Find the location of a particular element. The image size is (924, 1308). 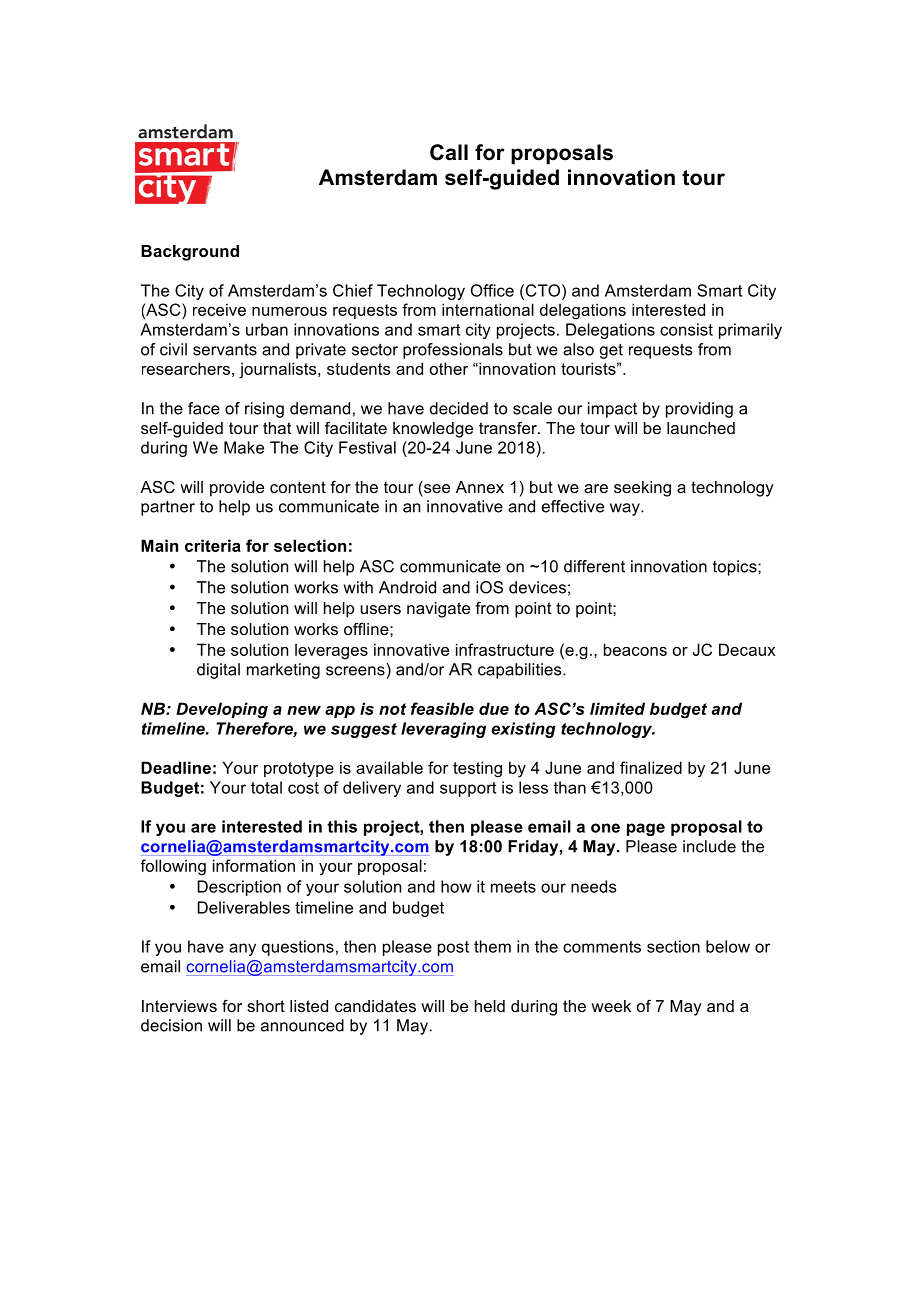

Make is located at coordinates (244, 447).
